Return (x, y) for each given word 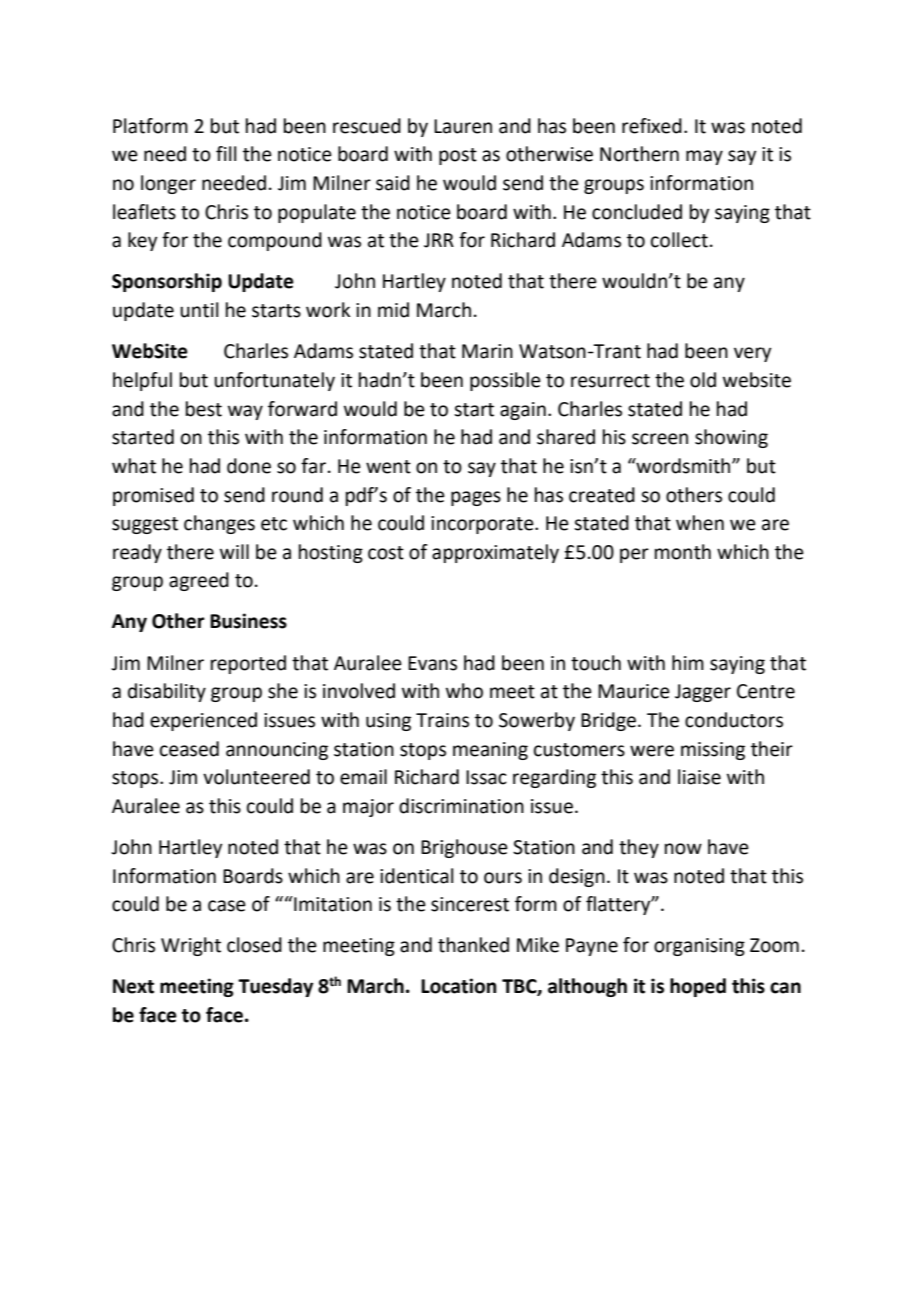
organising (699, 947)
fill (226, 153)
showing (731, 438)
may (704, 157)
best (204, 409)
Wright (191, 946)
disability (167, 692)
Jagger (703, 693)
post (458, 156)
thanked (473, 945)
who (464, 691)
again (523, 411)
